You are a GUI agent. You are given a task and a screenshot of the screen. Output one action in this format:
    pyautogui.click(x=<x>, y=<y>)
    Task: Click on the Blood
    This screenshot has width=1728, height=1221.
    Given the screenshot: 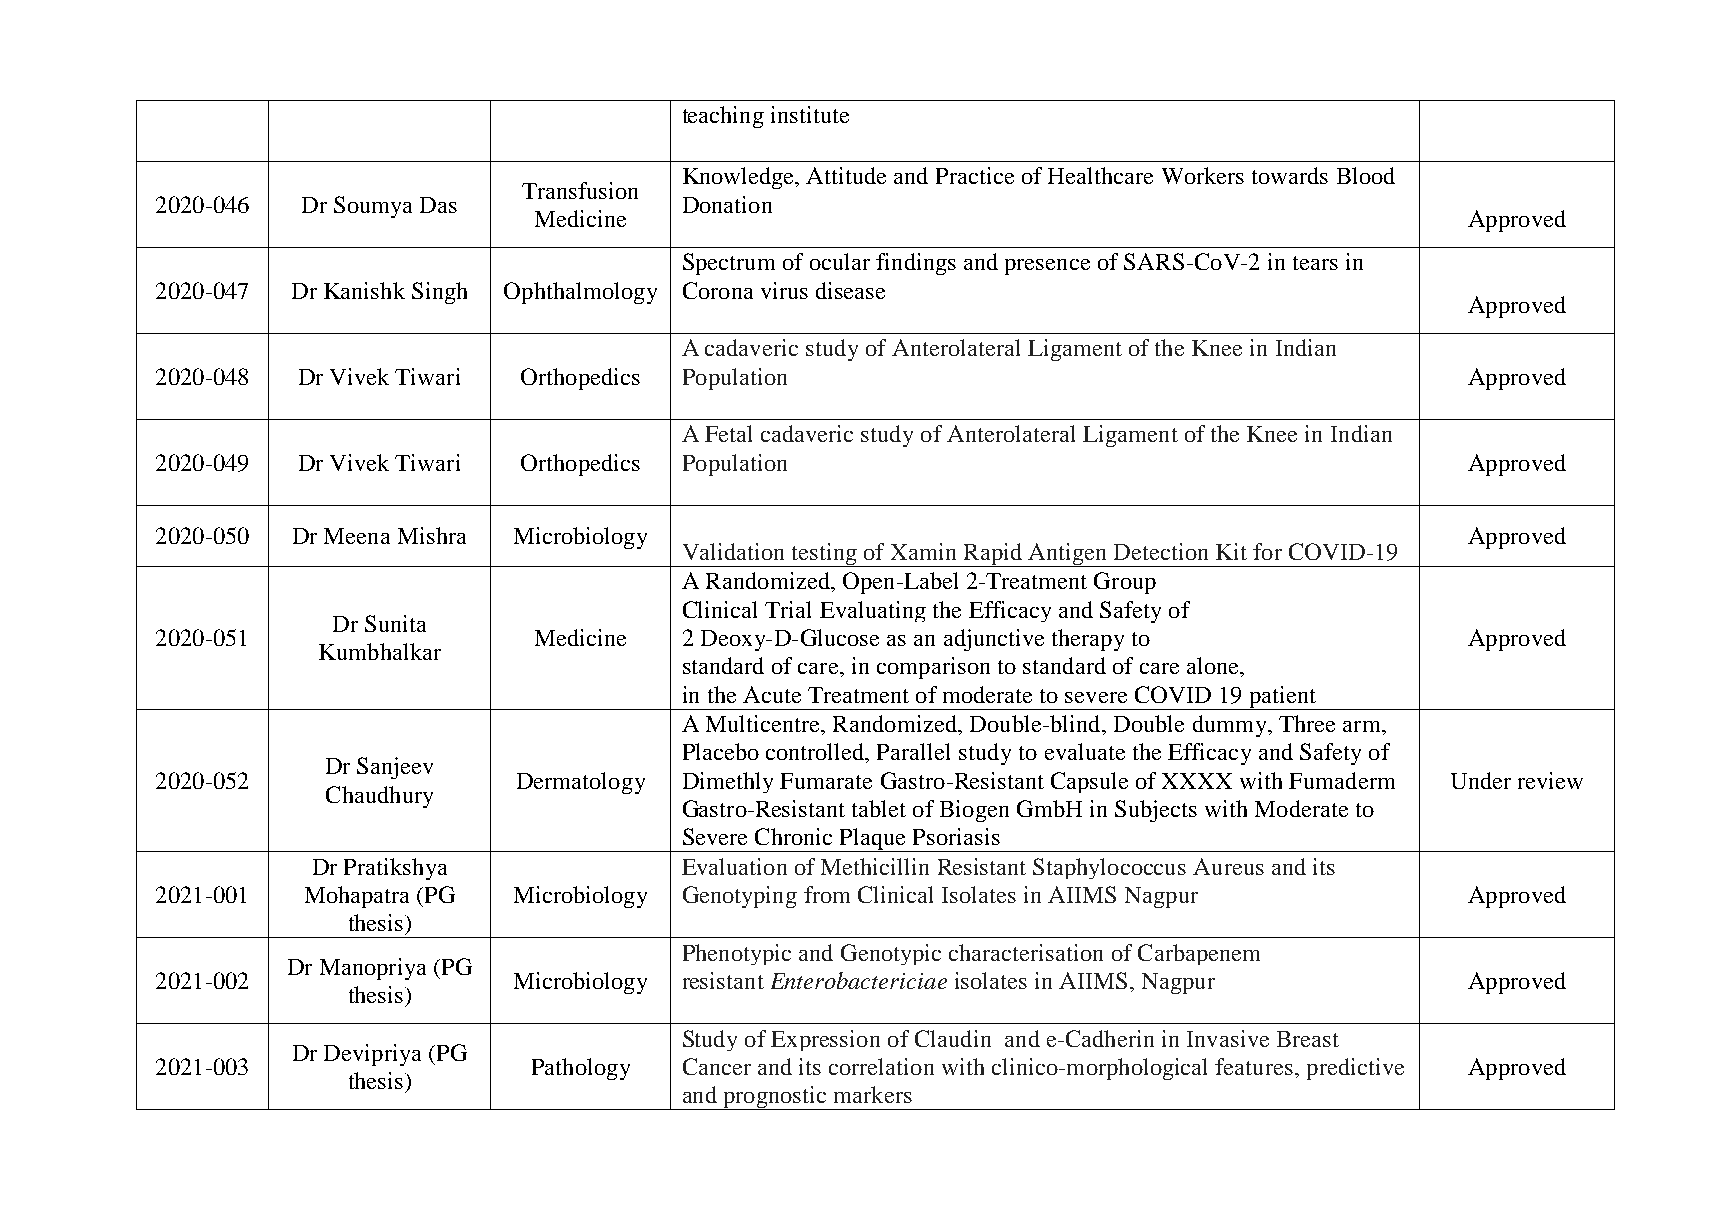 What is the action you would take?
    pyautogui.click(x=1366, y=175)
